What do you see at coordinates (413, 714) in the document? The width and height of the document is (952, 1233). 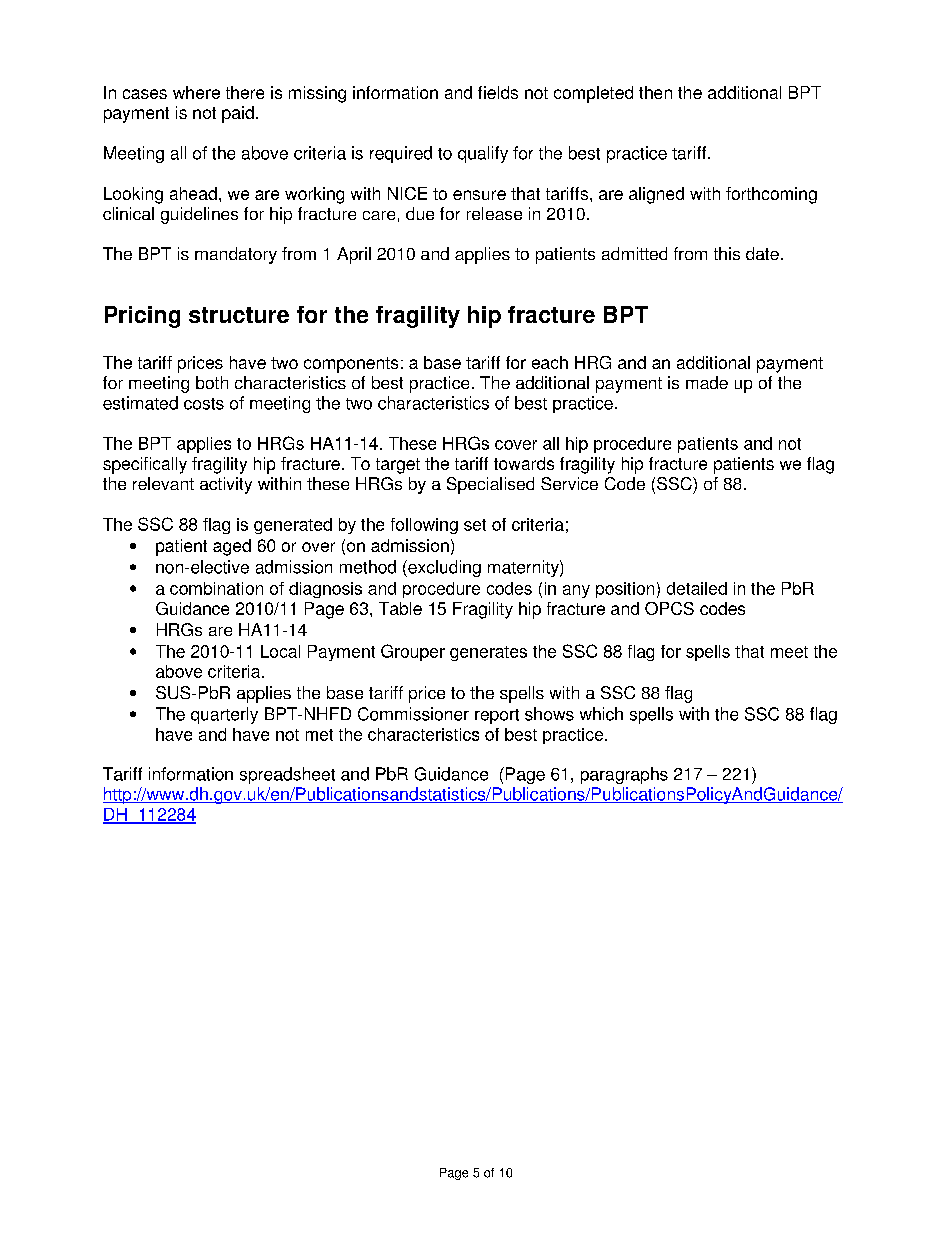 I see `Commissioner` at bounding box center [413, 714].
